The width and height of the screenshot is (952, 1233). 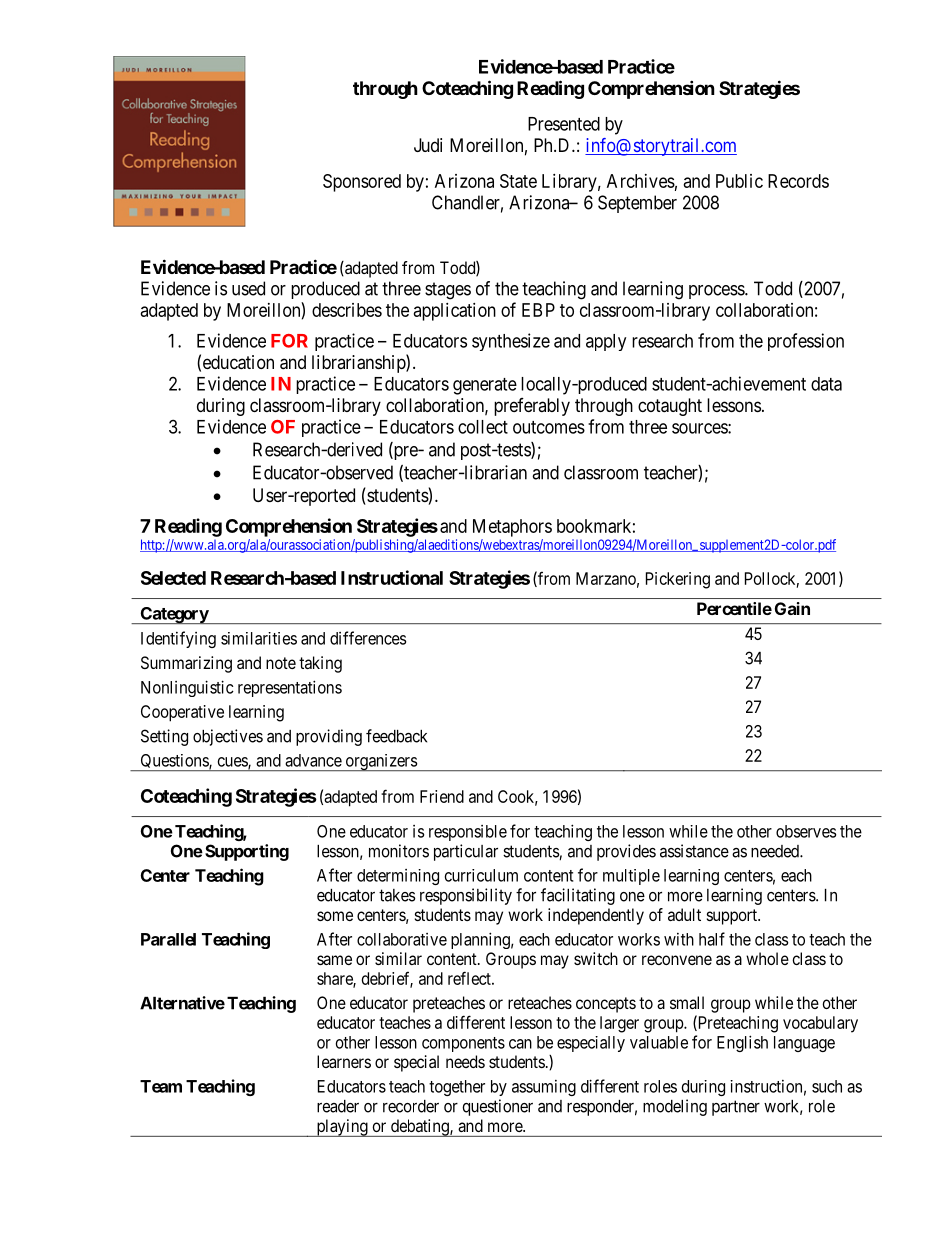 What do you see at coordinates (826, 384) in the screenshot?
I see `data` at bounding box center [826, 384].
